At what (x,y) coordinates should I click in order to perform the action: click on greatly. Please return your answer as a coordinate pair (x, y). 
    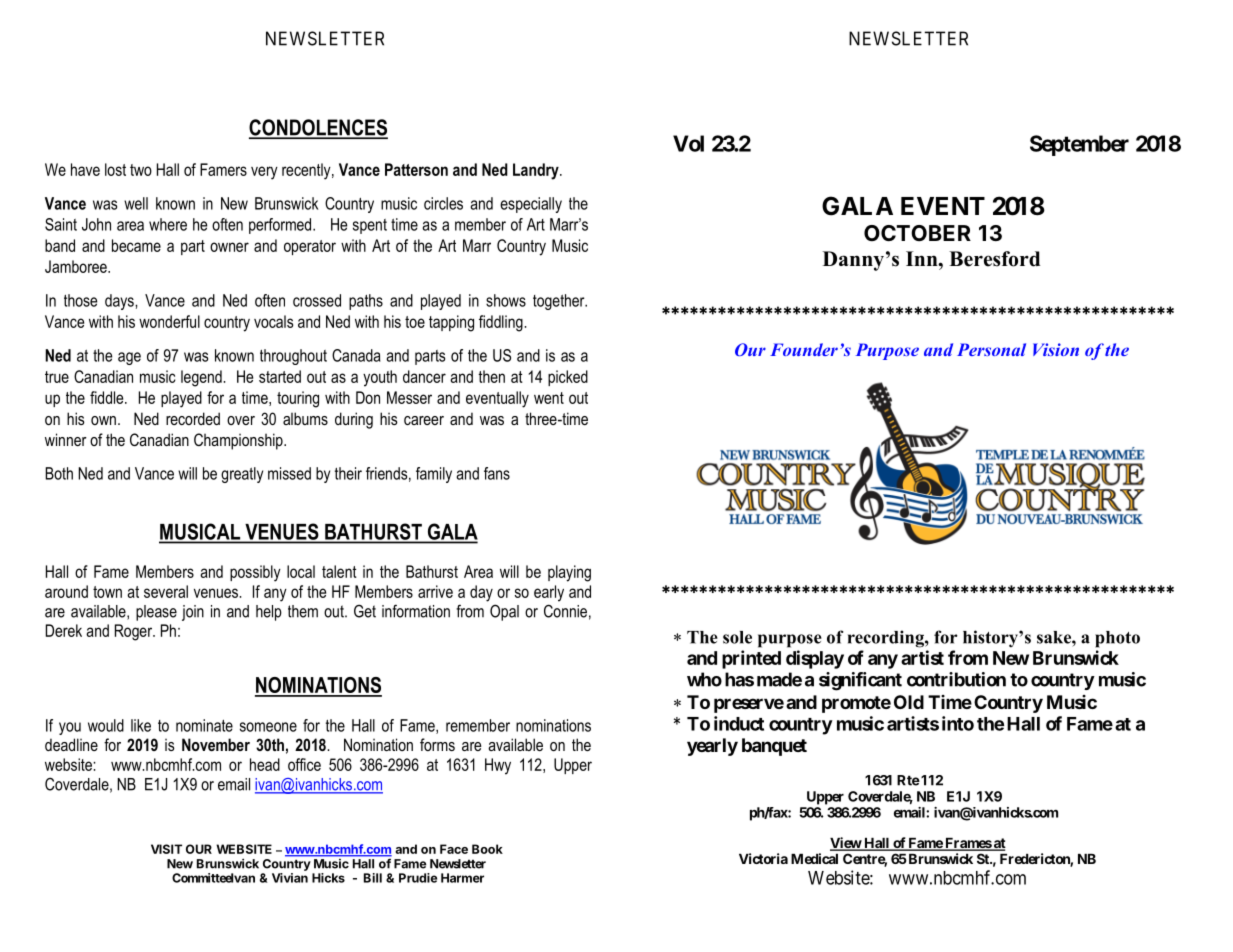
    Looking at the image, I should click on (242, 475).
